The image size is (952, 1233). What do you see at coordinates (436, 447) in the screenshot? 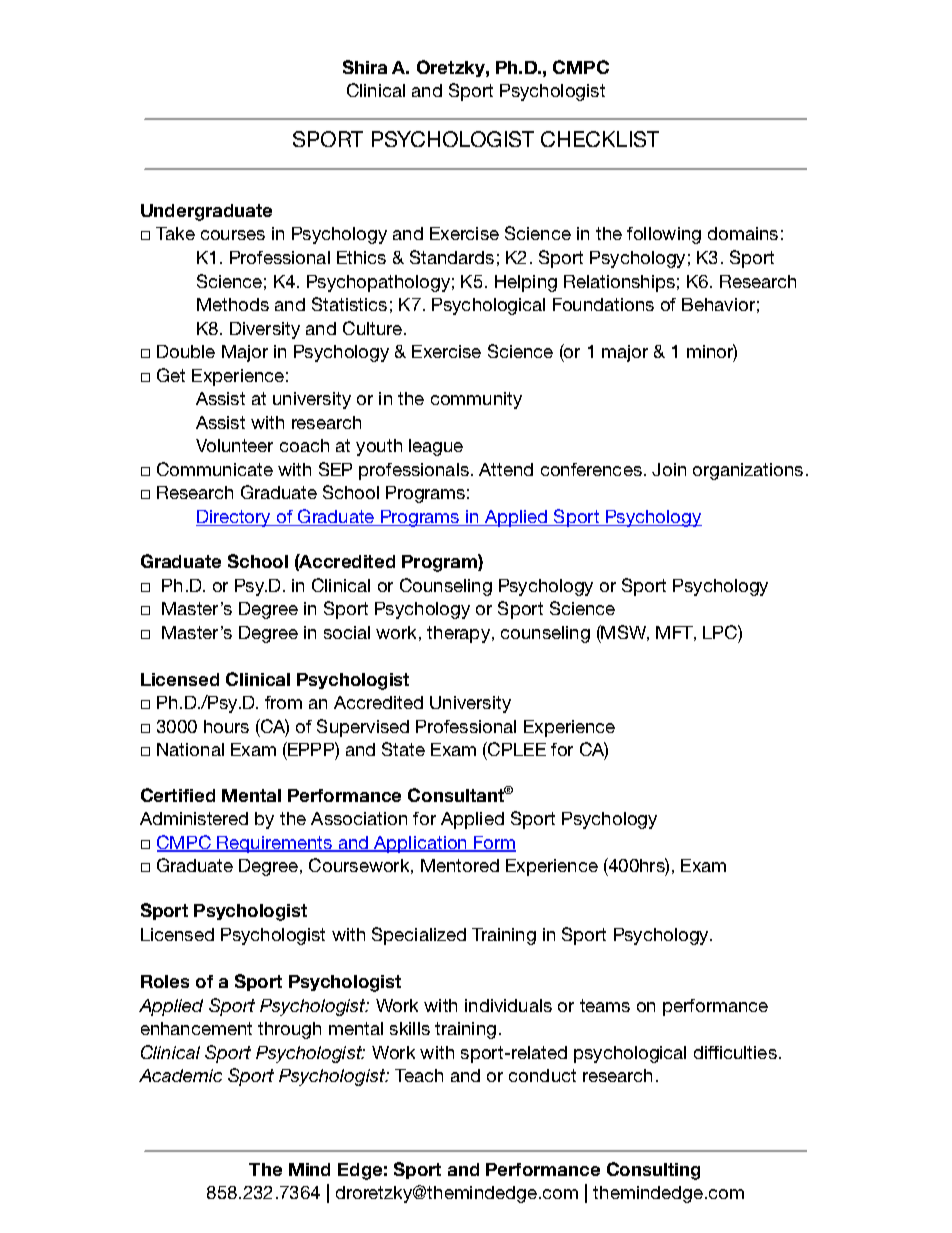
I see `league` at bounding box center [436, 447].
